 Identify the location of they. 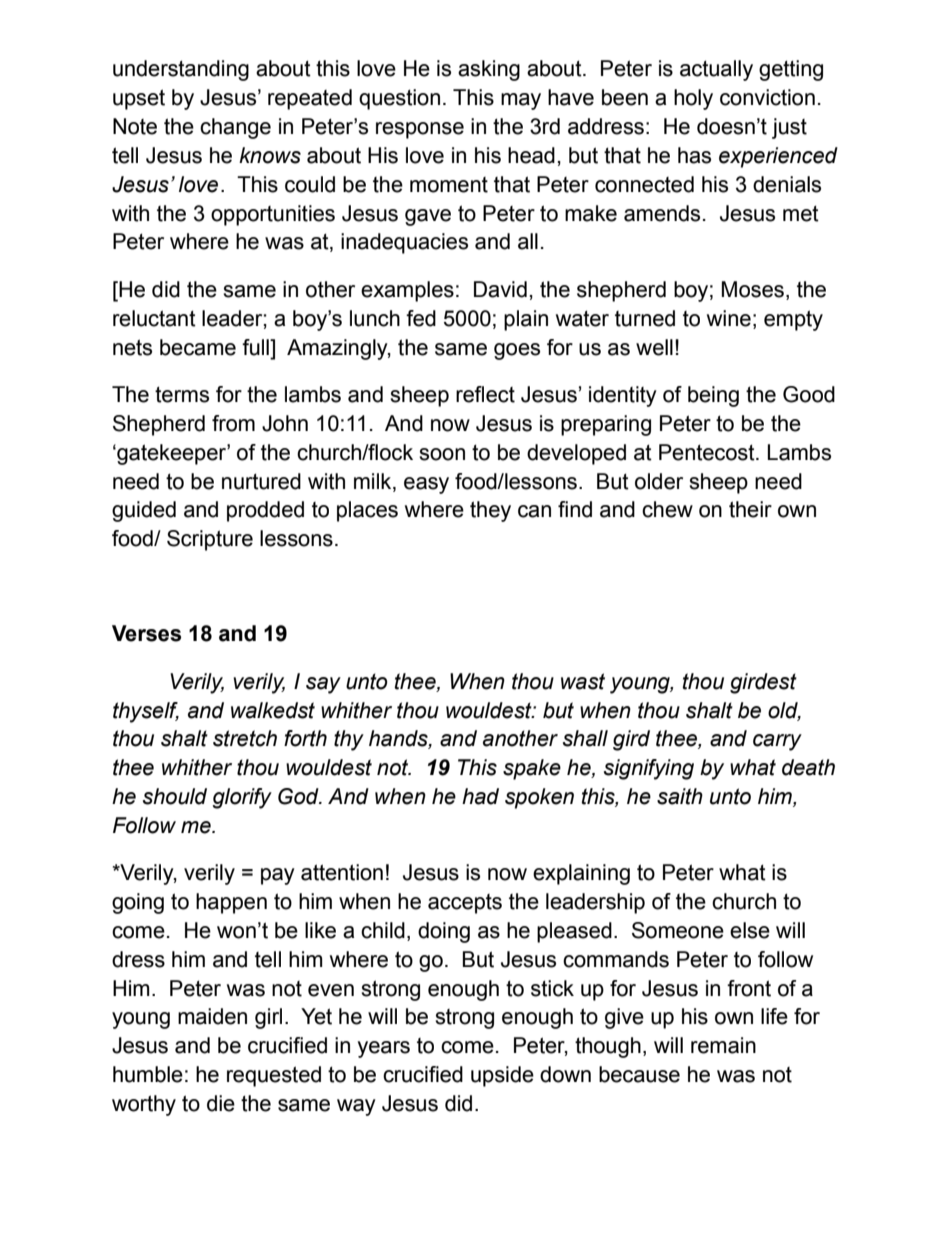
(490, 511).
